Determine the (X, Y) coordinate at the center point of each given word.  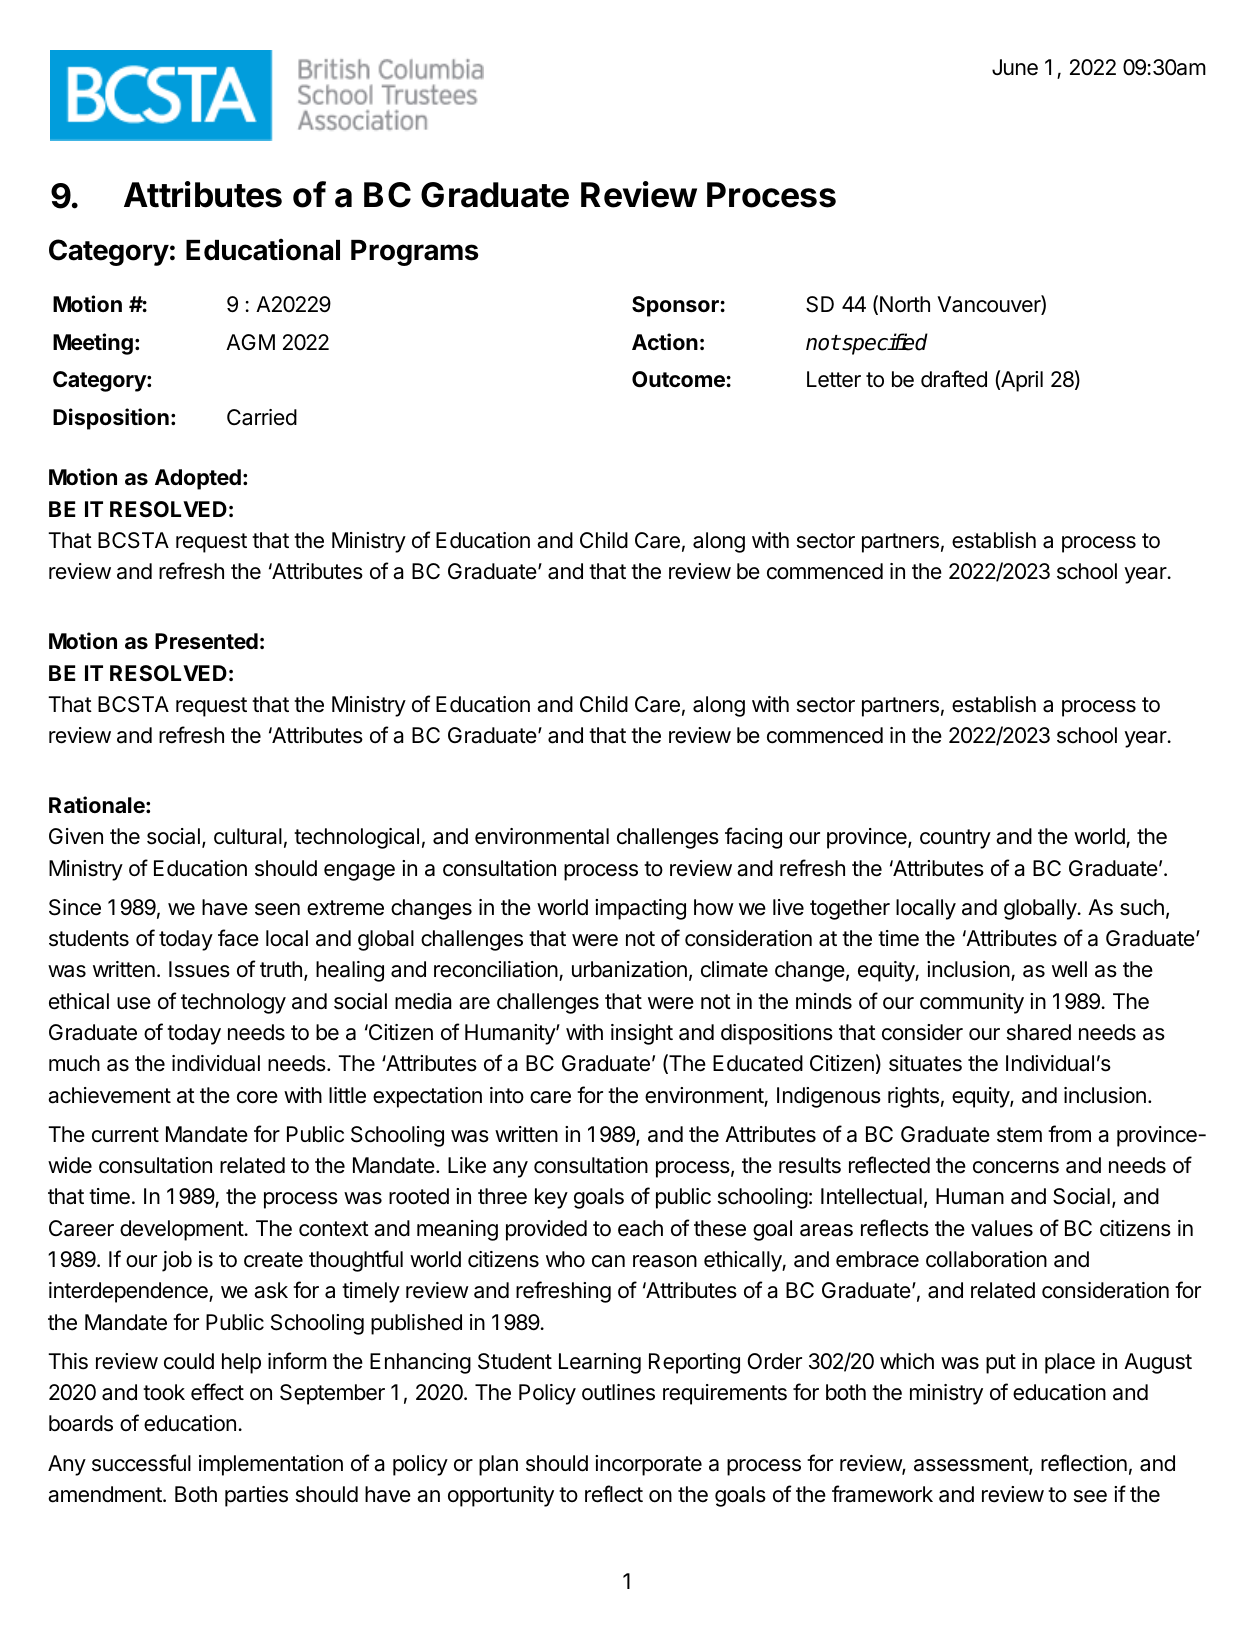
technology (233, 1003)
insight (642, 1034)
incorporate (648, 1465)
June (1015, 67)
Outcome (678, 379)
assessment (972, 1465)
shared (1039, 1032)
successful (141, 1463)
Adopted (198, 479)
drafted (954, 379)
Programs (415, 253)
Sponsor (675, 306)
